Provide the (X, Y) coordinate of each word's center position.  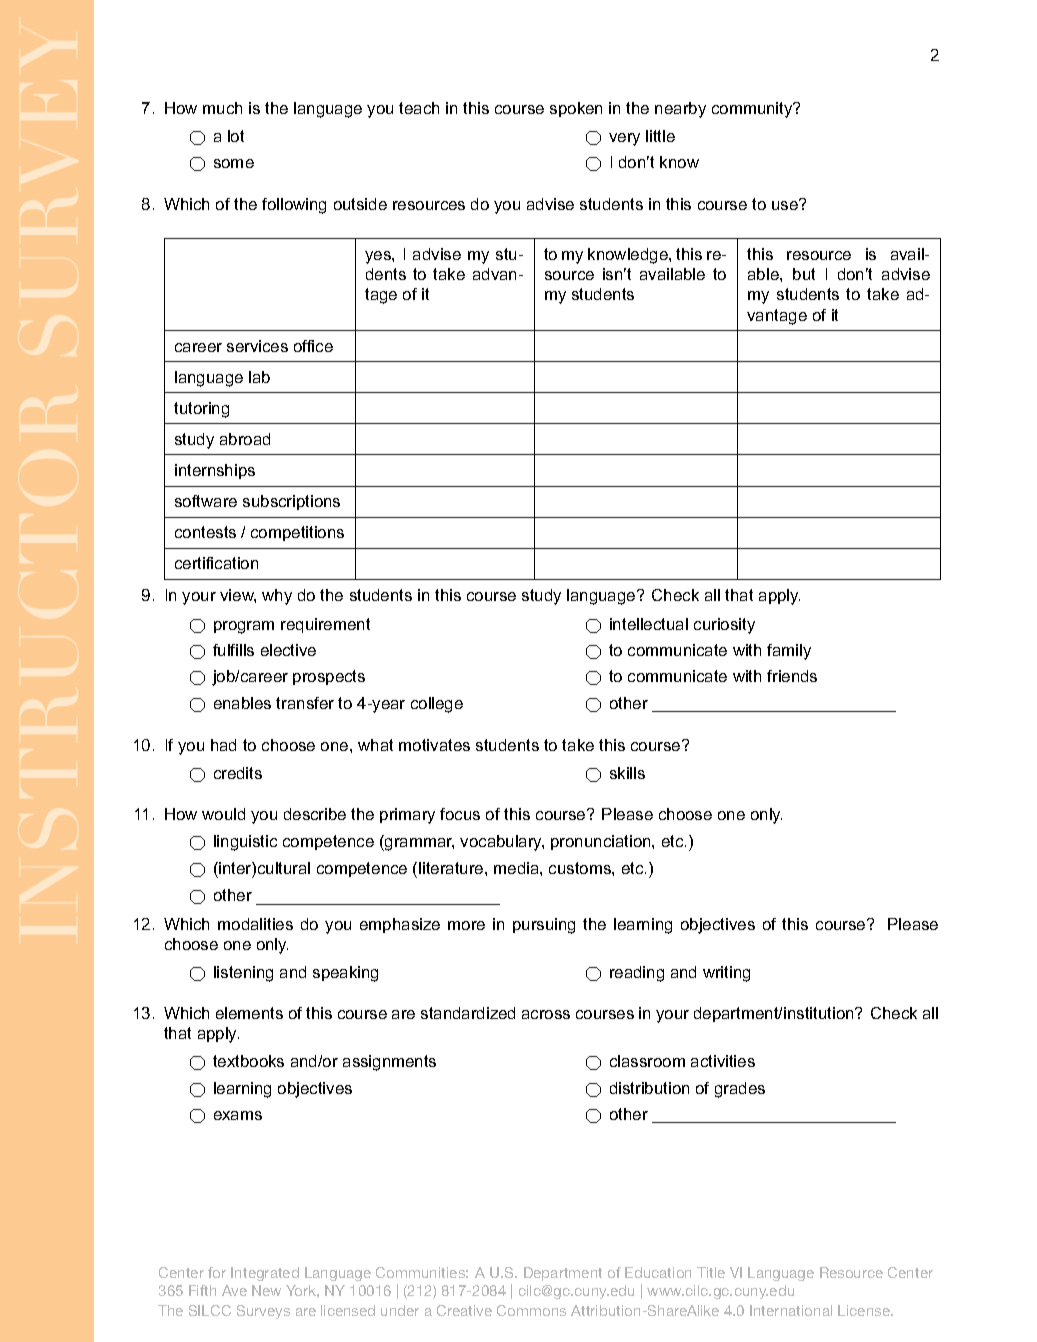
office (313, 346)
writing (726, 974)
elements (249, 1013)
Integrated (265, 1274)
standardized (468, 1013)
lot (236, 136)
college (437, 705)
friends (792, 676)
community (753, 110)
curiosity (724, 626)
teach (419, 108)
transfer (305, 703)
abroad (245, 439)
